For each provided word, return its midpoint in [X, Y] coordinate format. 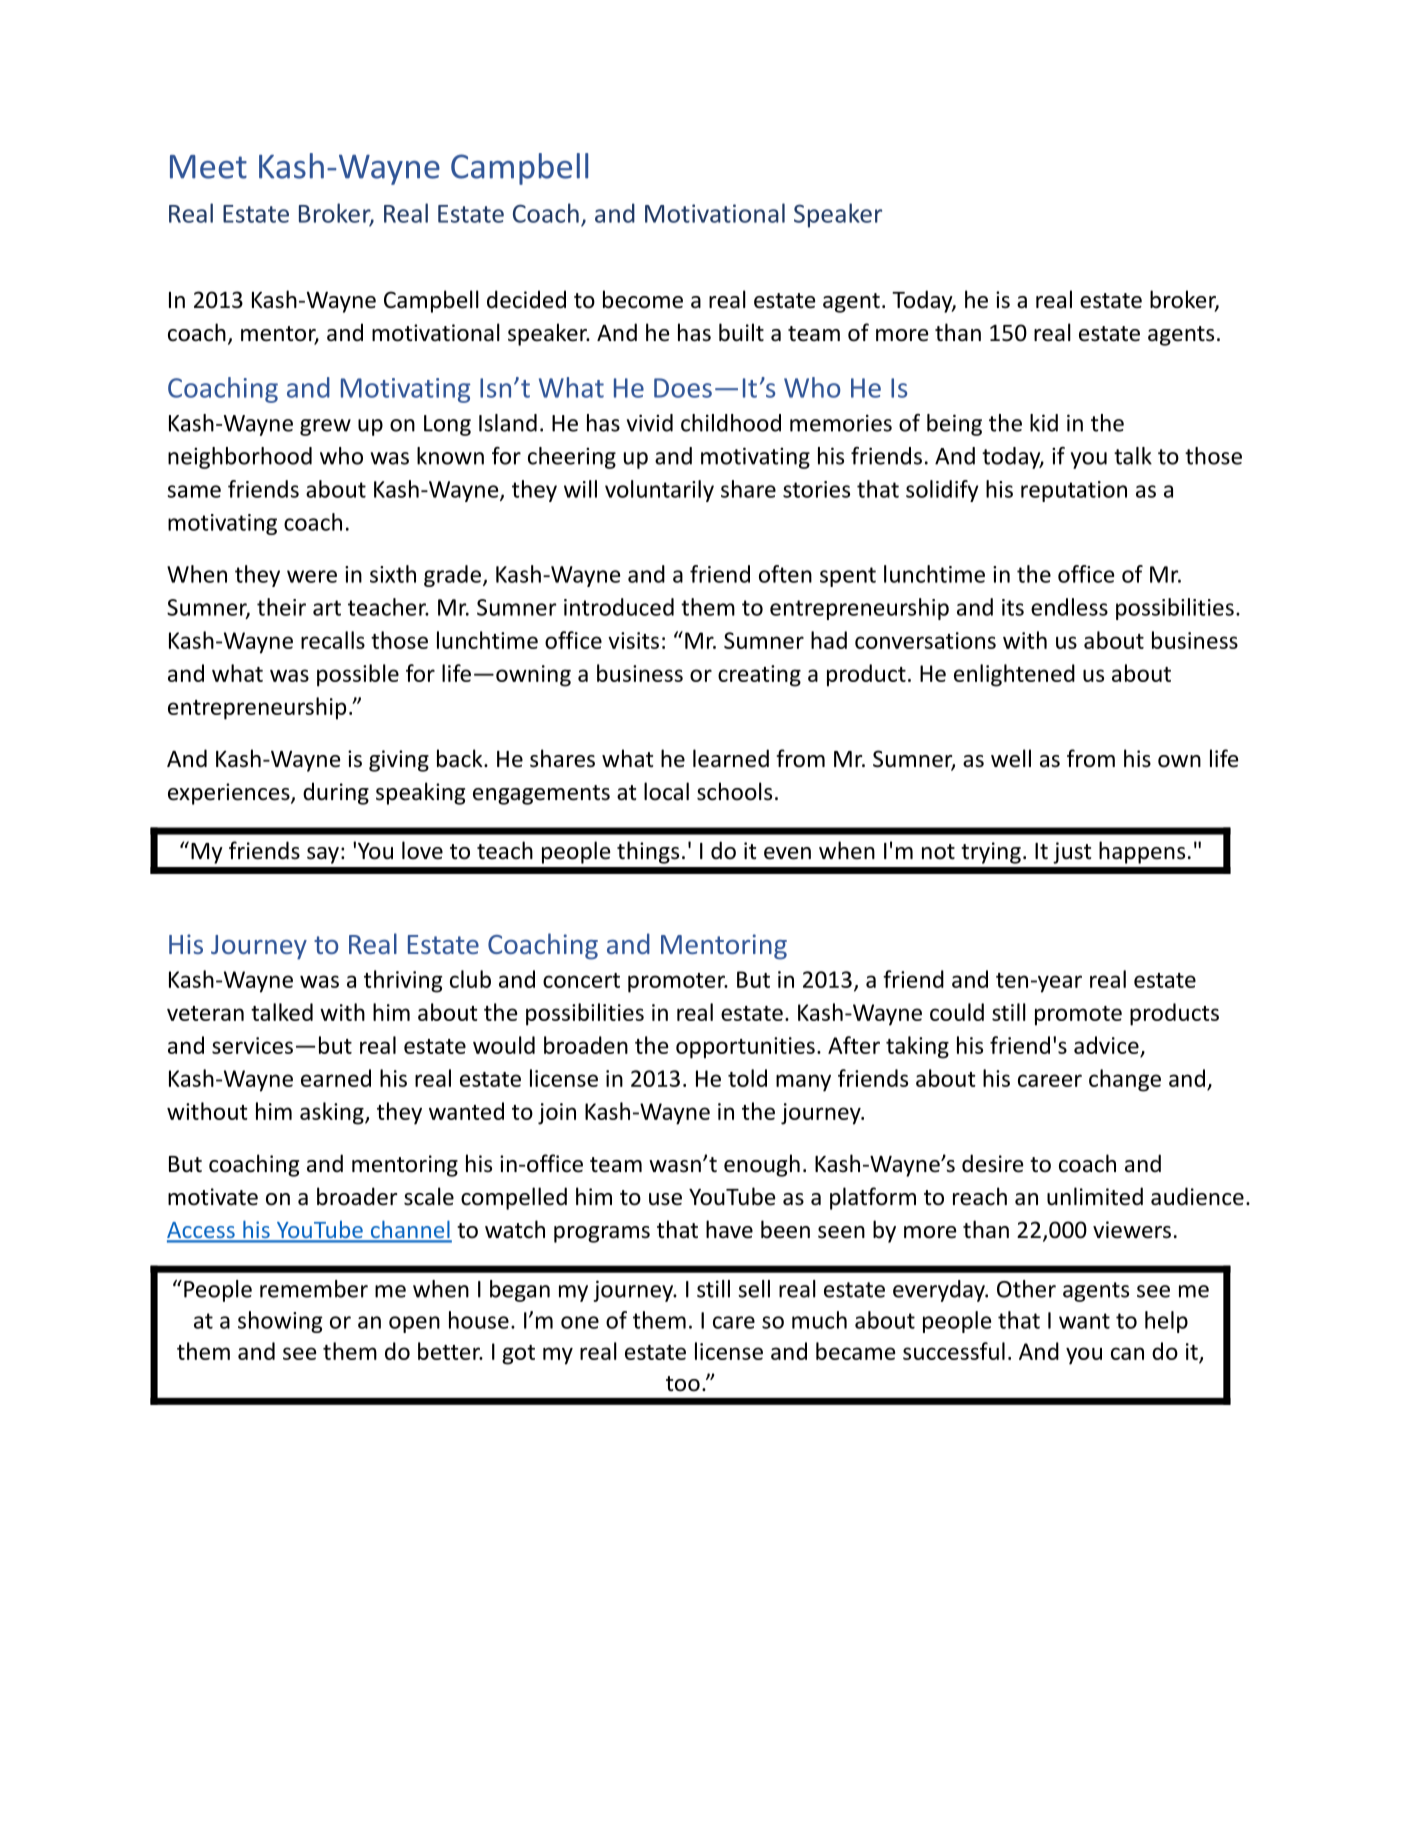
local [666, 791]
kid [1044, 423]
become [643, 299]
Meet [208, 167]
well [1011, 758]
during [336, 793]
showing [280, 1322]
